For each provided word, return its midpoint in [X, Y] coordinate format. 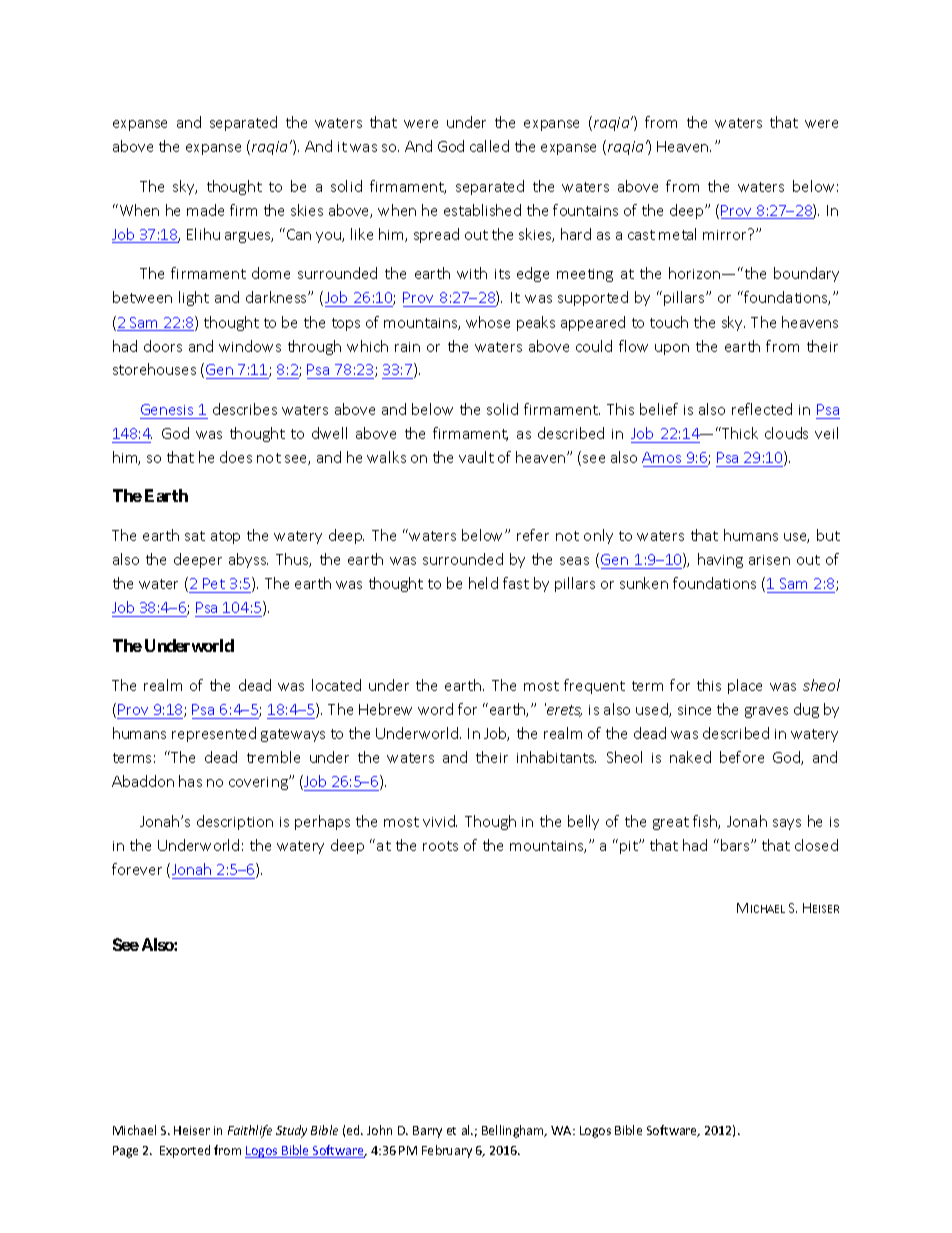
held [483, 583]
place [745, 686]
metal [677, 234]
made [205, 210]
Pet [214, 583]
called [489, 146]
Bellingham [514, 1131]
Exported [185, 1151]
